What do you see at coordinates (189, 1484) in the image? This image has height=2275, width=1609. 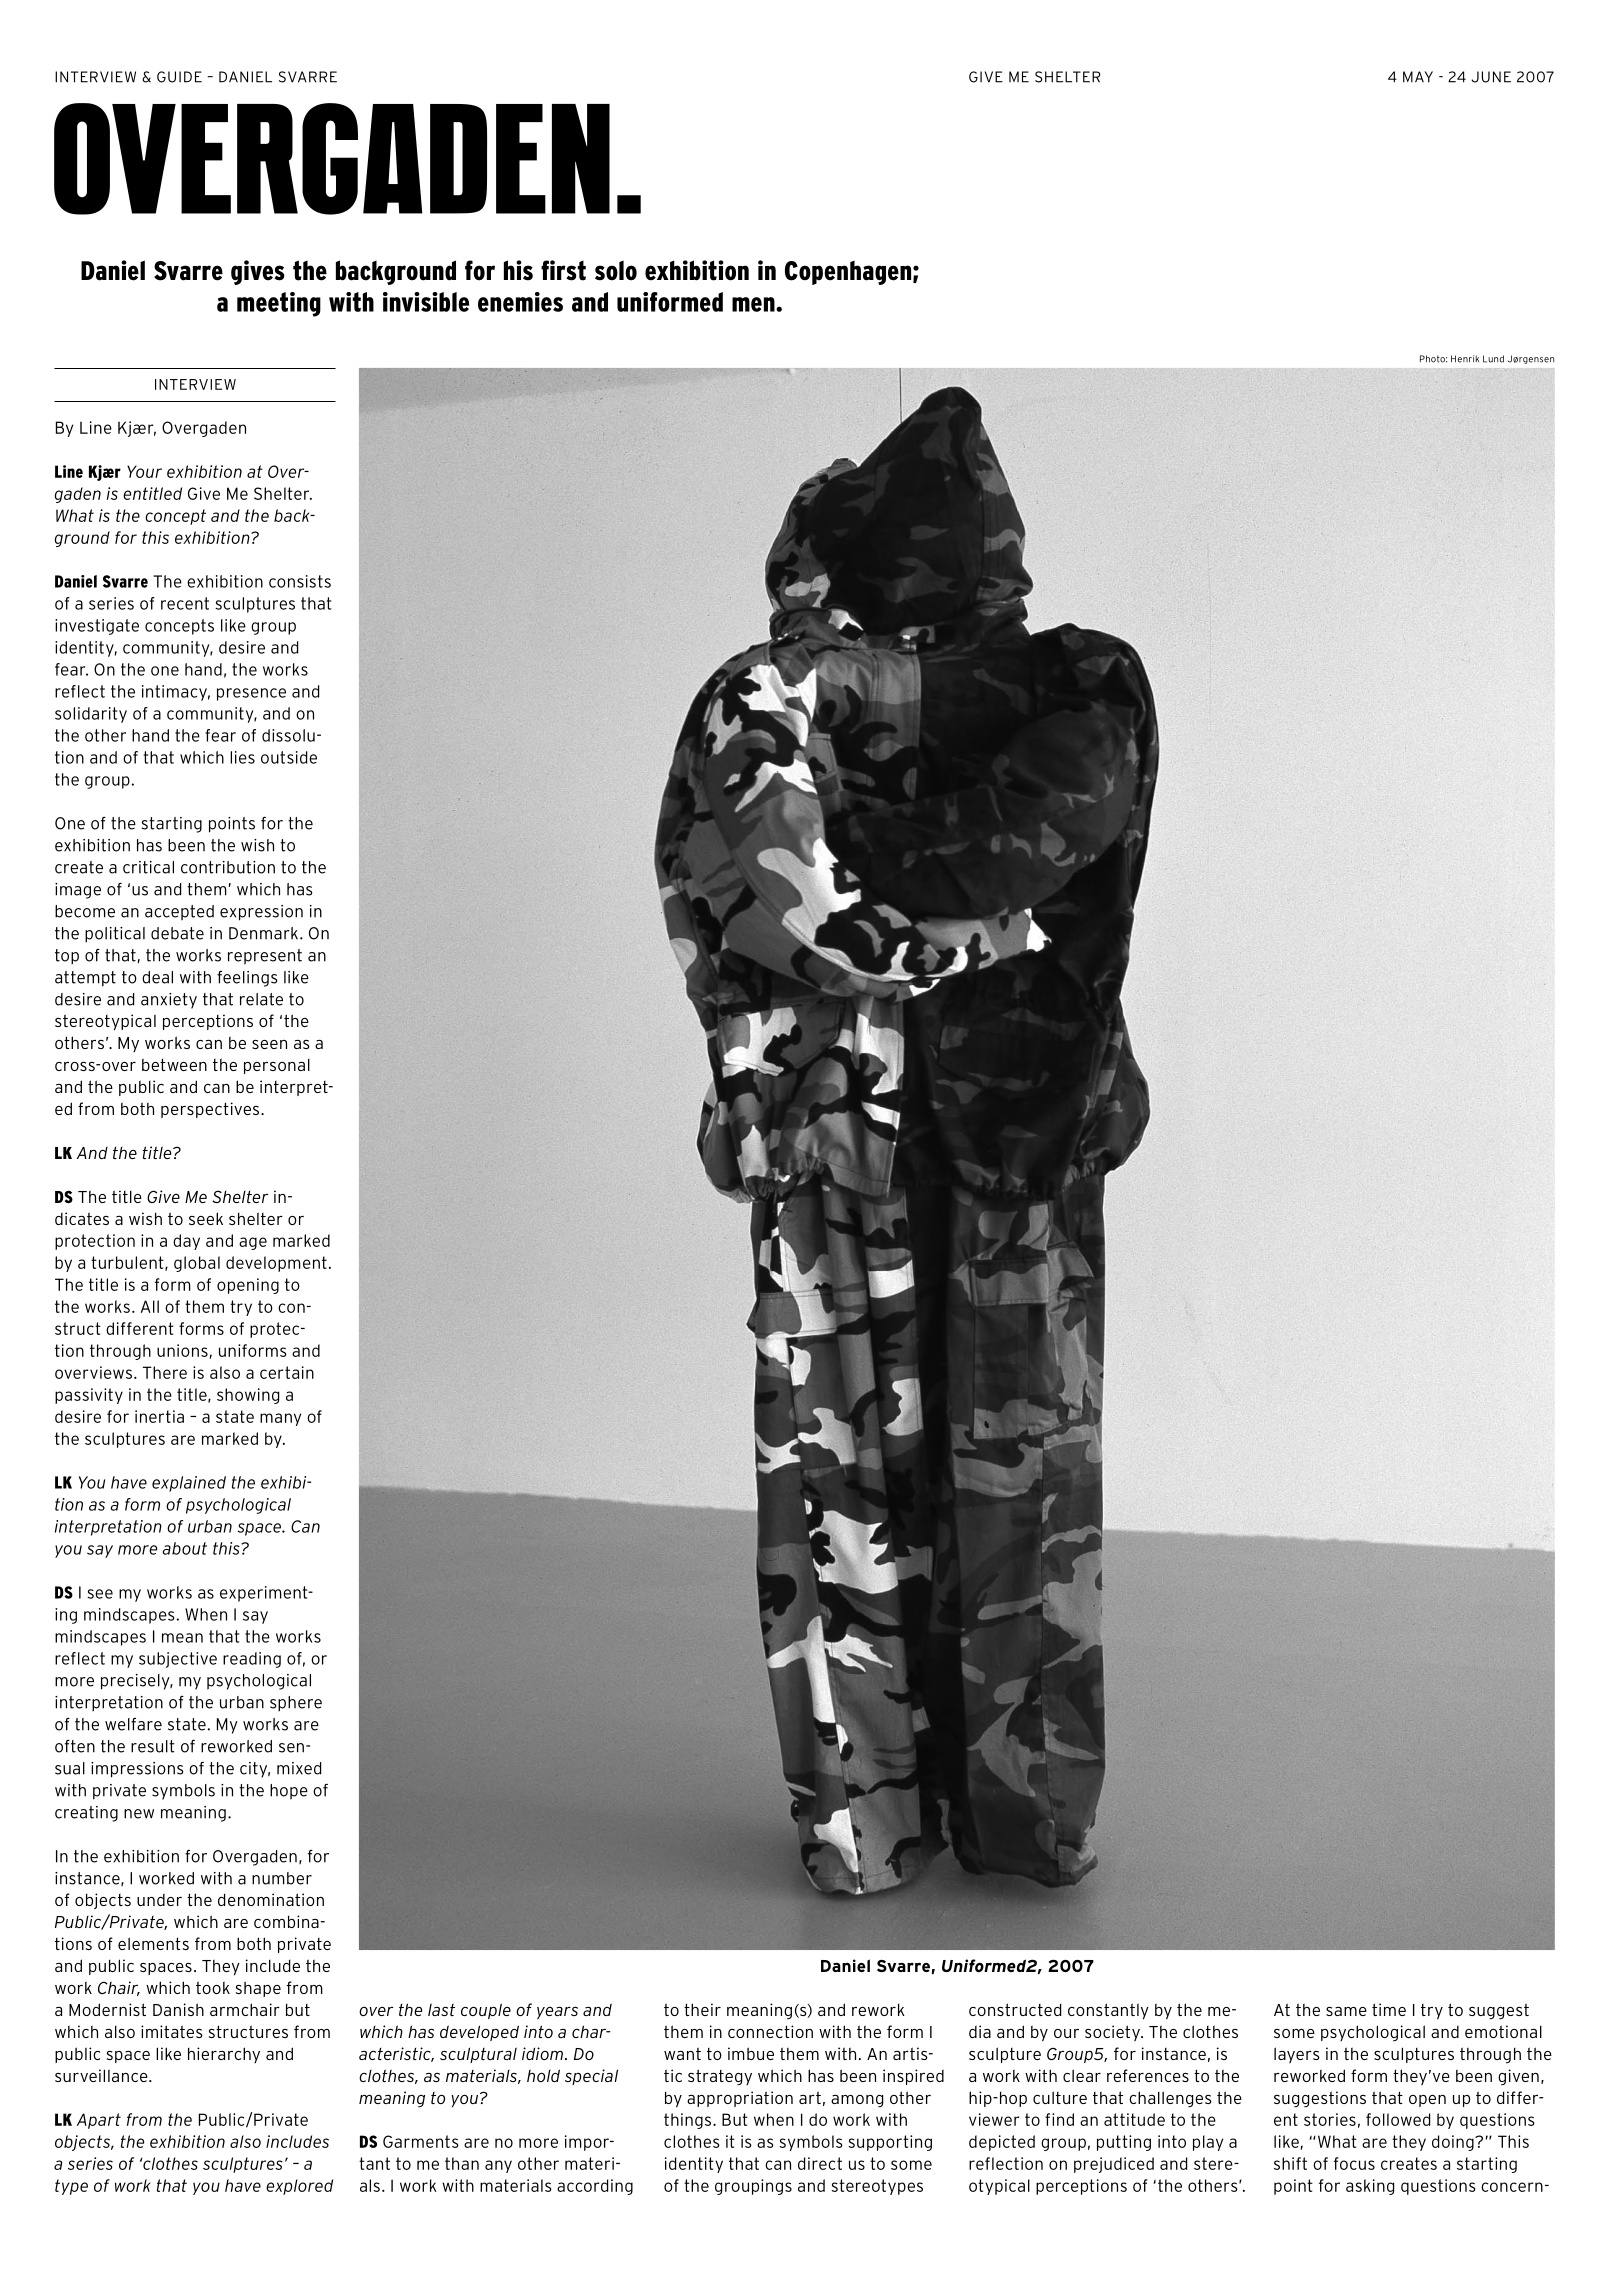 I see `explained` at bounding box center [189, 1484].
